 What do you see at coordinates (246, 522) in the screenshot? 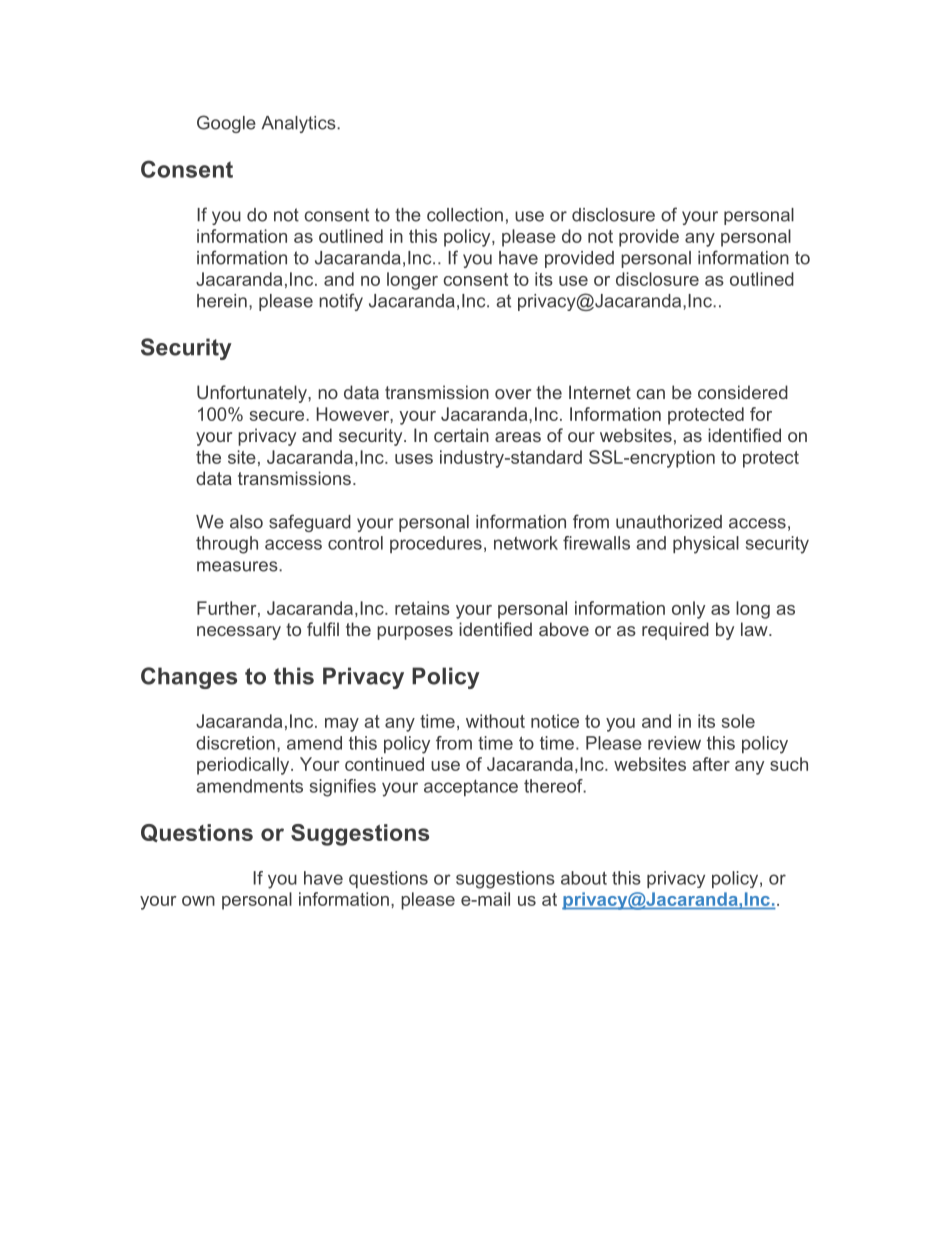
I see `also` at bounding box center [246, 522].
